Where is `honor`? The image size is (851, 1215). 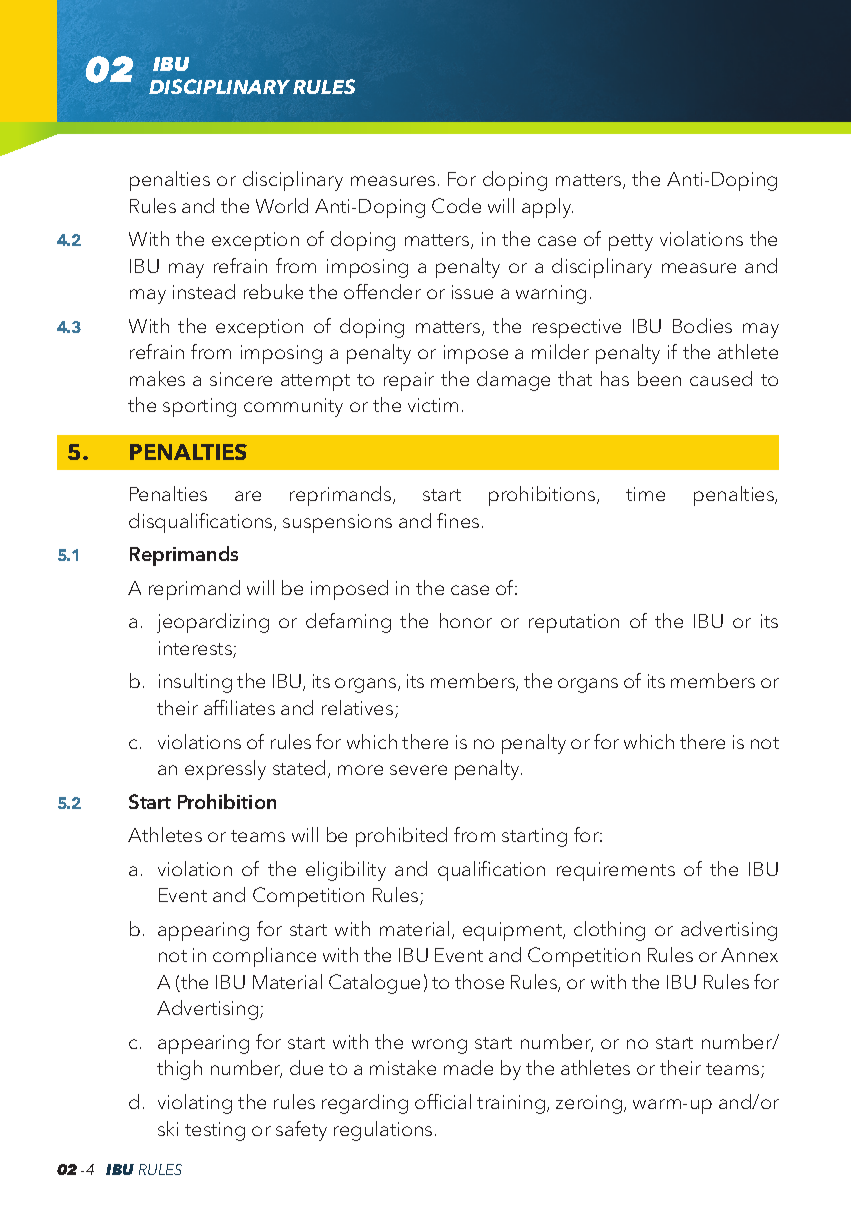 honor is located at coordinates (466, 620).
